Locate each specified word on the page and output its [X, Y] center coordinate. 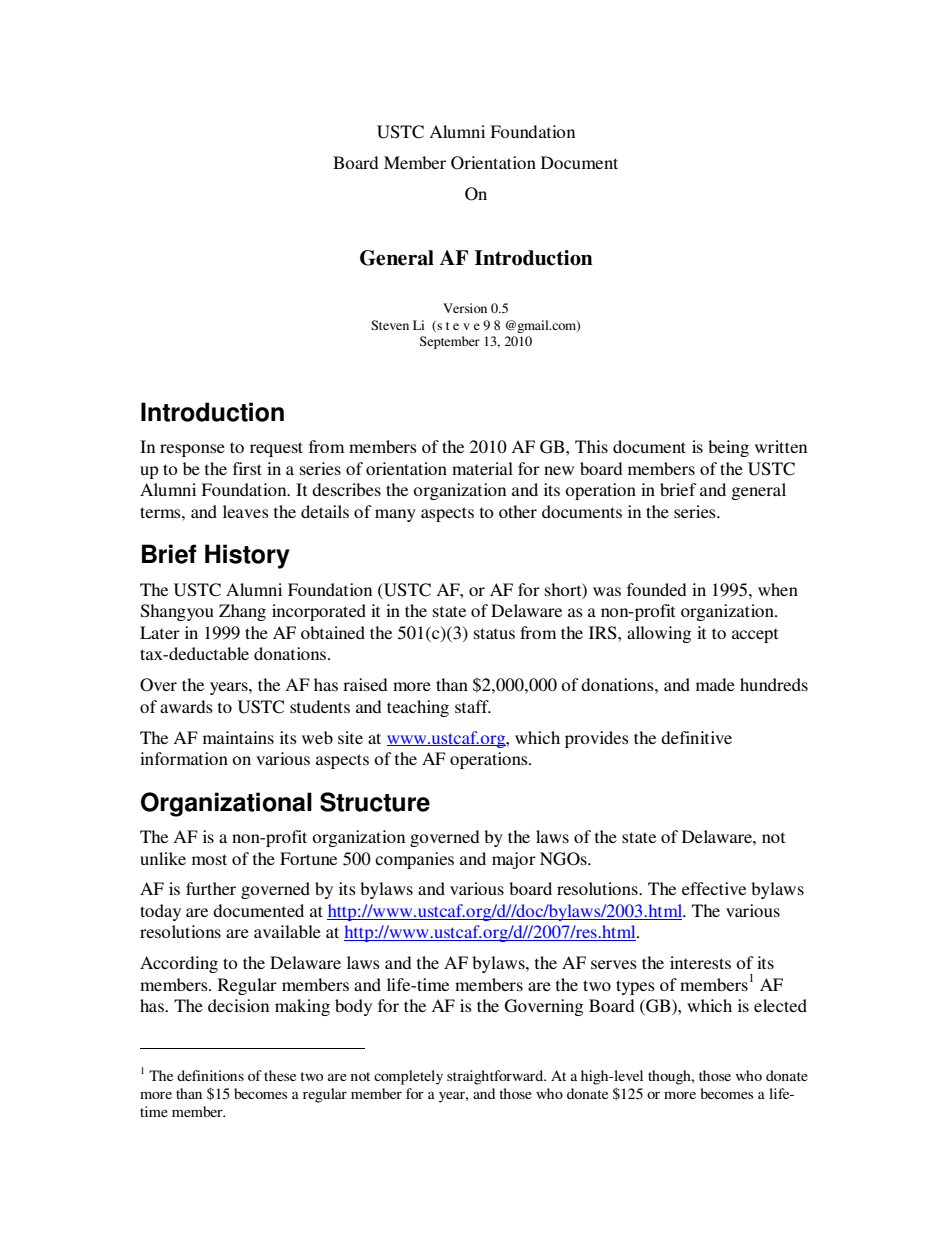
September [450, 342]
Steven [390, 325]
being [728, 448]
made [715, 684]
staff [473, 706]
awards [186, 706]
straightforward [496, 1077]
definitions [210, 1075]
